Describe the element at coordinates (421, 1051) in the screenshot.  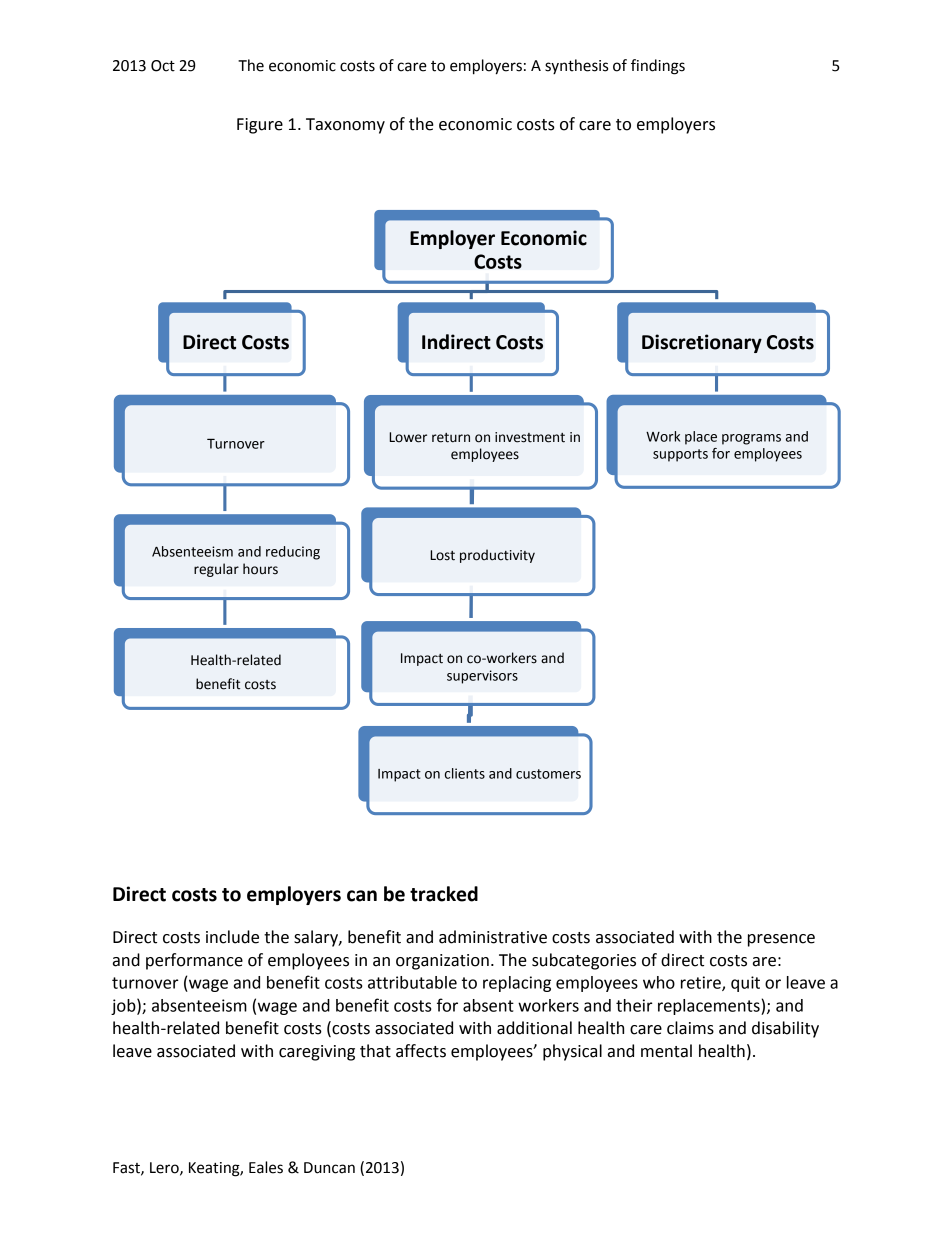
I see `affects` at that location.
